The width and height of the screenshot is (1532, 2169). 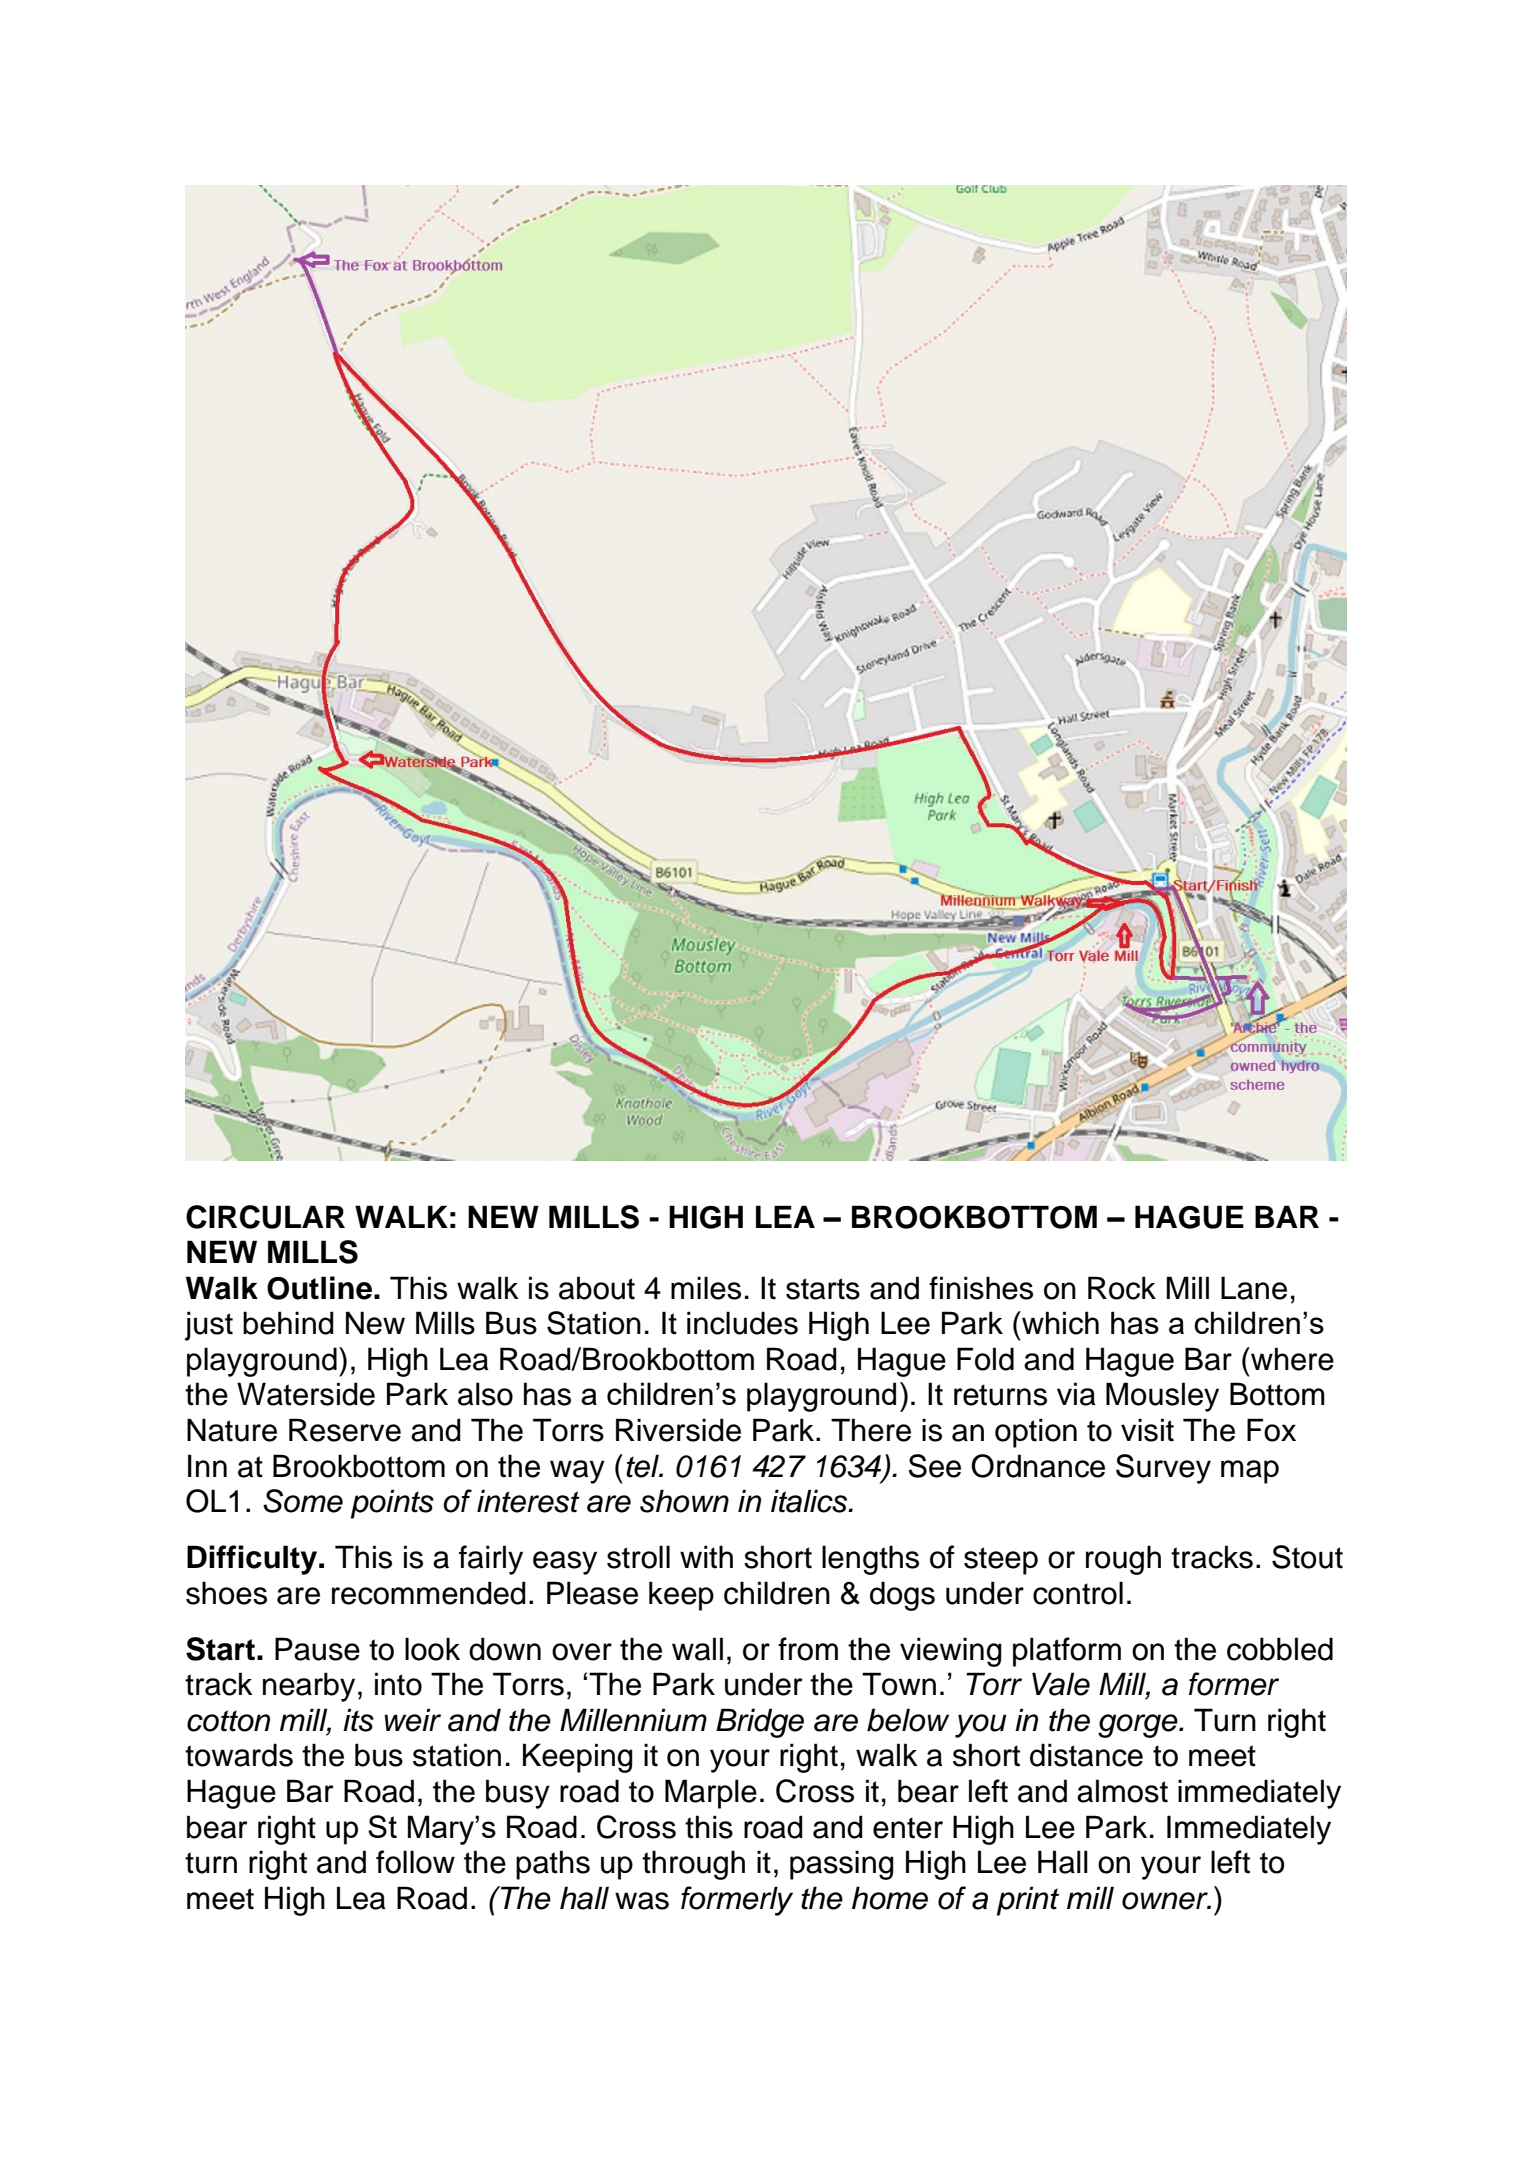 What do you see at coordinates (1307, 1557) in the screenshot?
I see `Stout` at bounding box center [1307, 1557].
